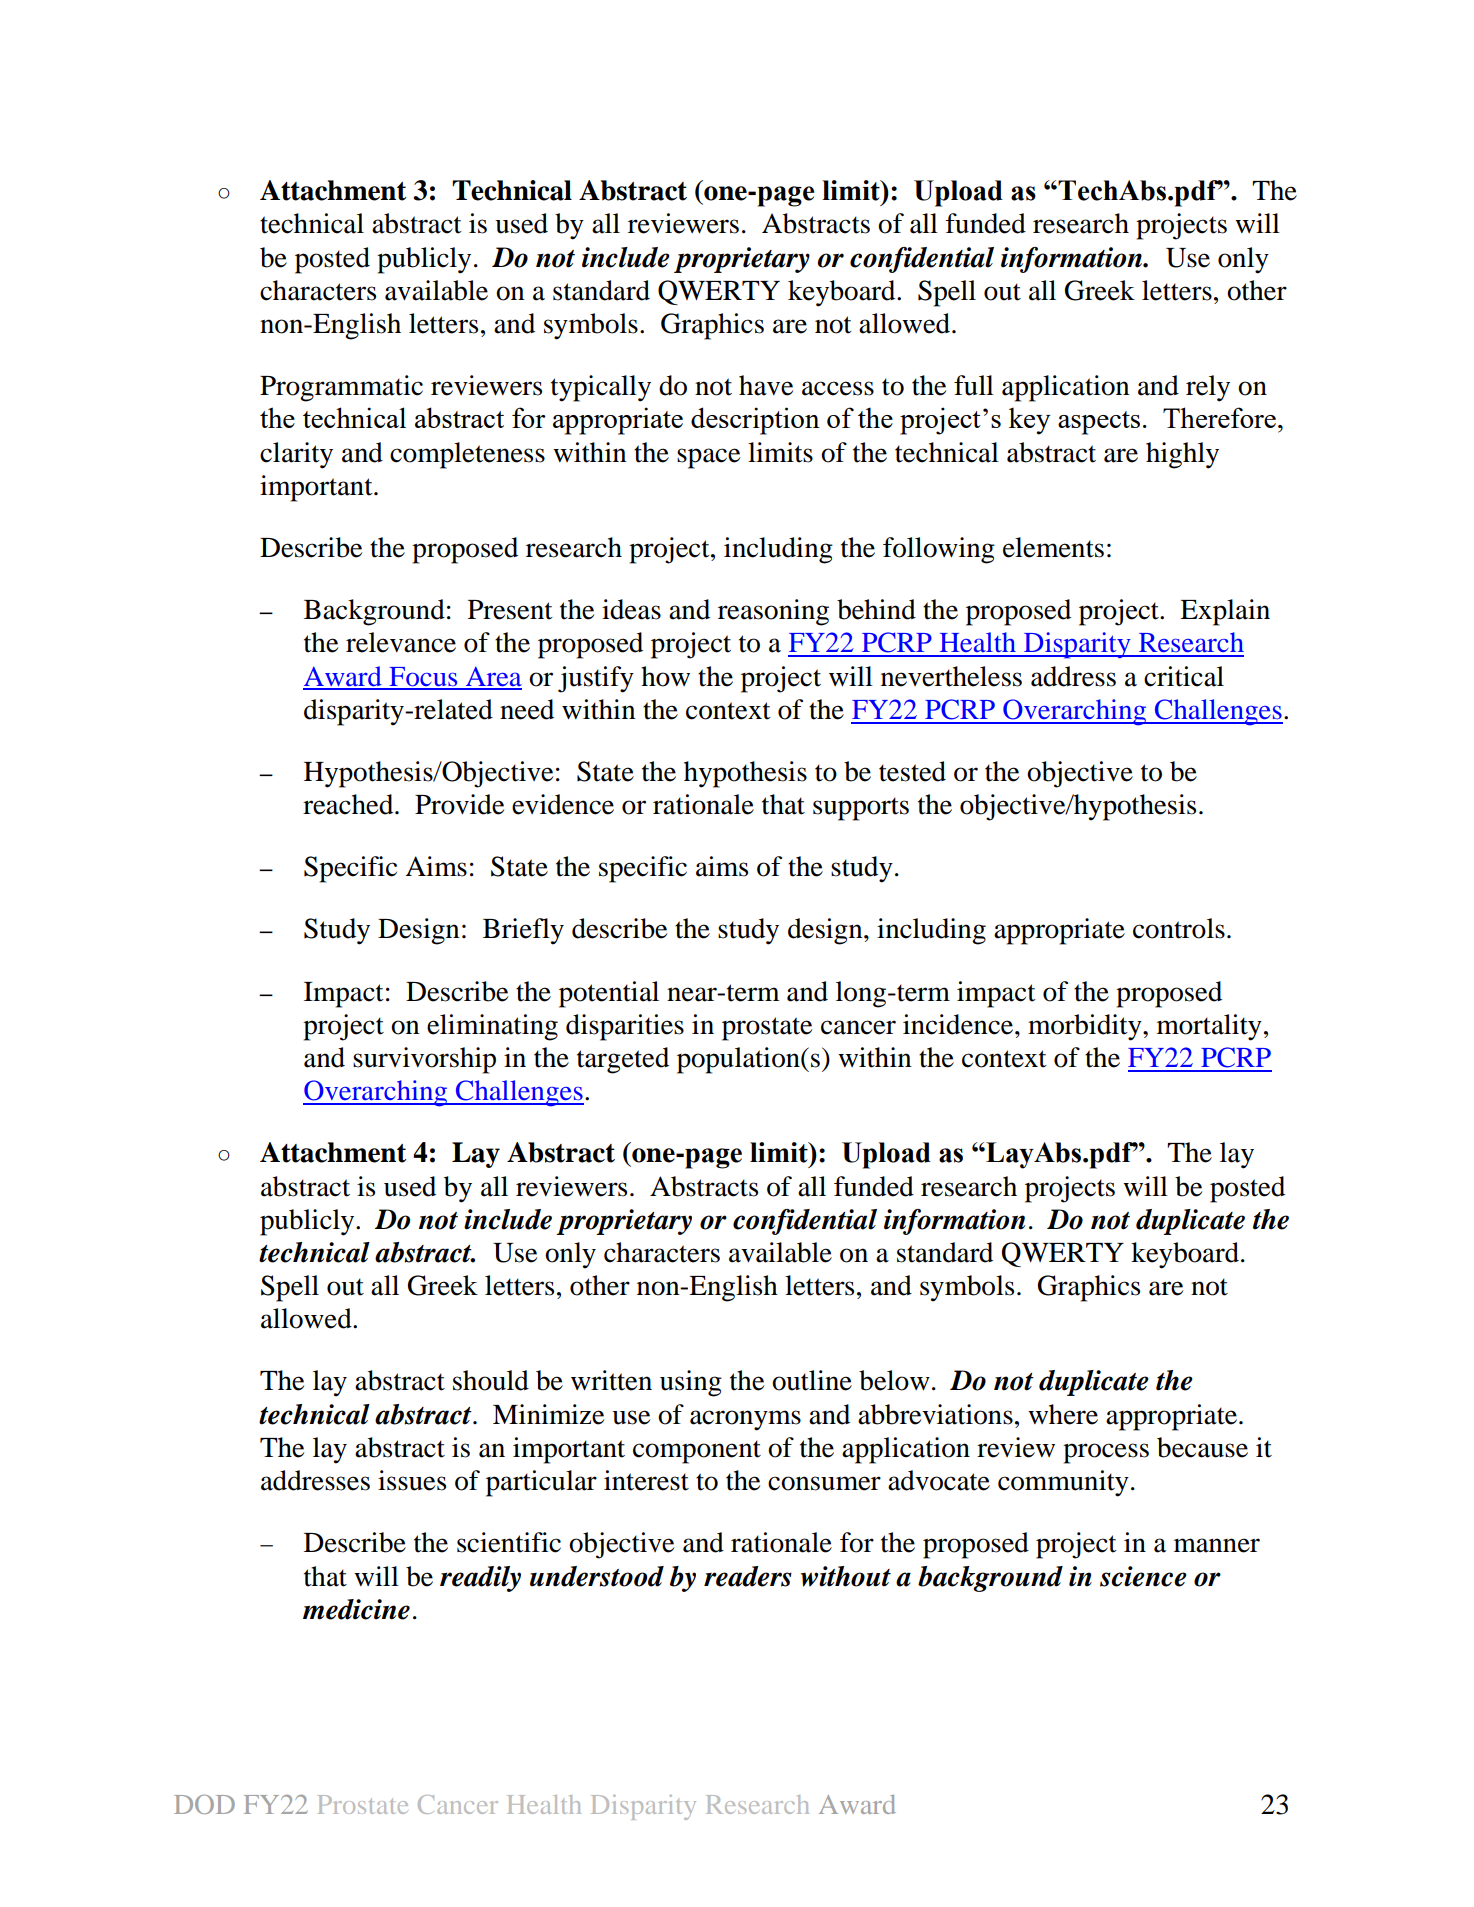  What do you see at coordinates (1184, 676) in the document?
I see `critical` at bounding box center [1184, 676].
